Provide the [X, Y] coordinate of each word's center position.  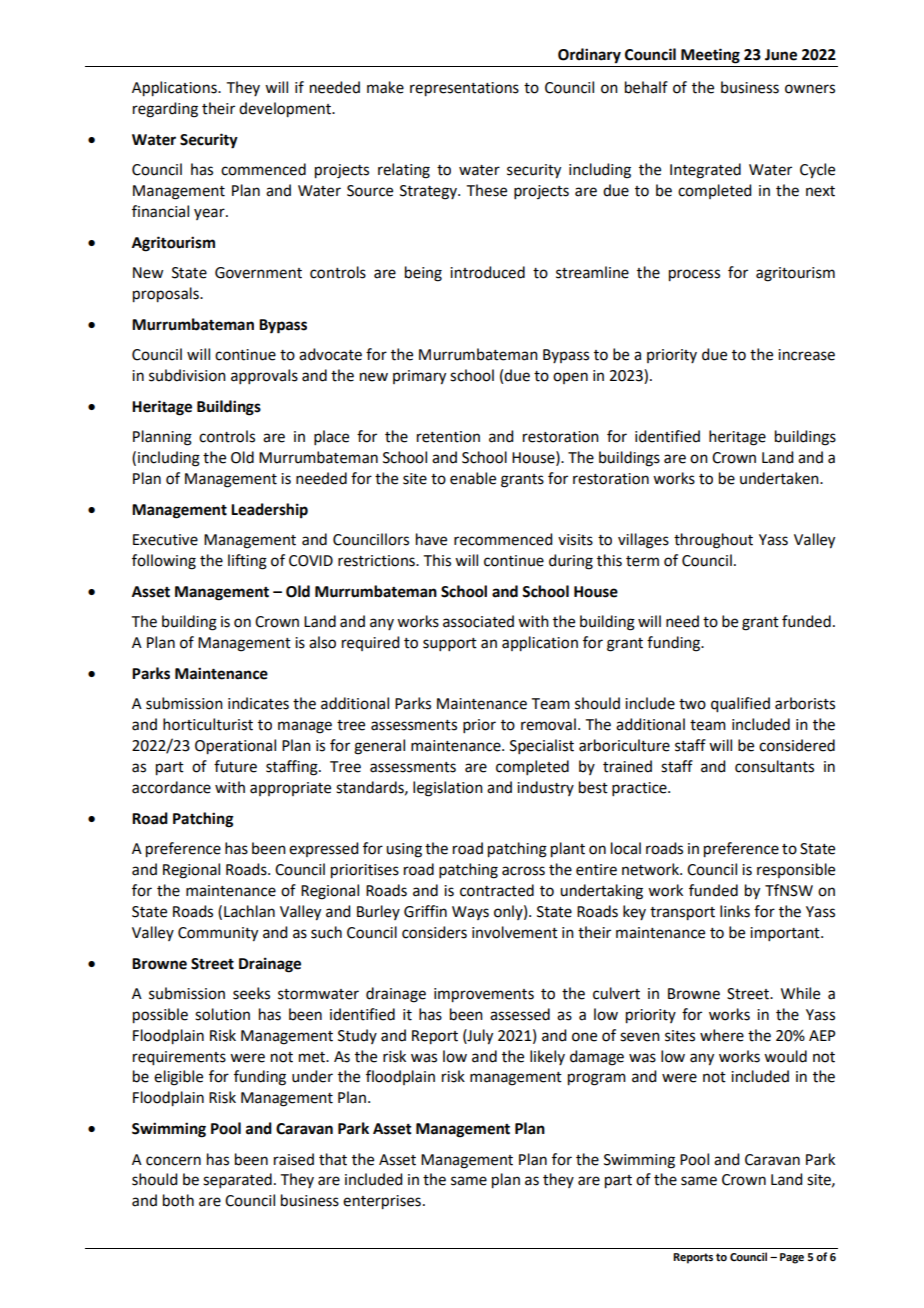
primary [419, 377]
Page [792, 1258]
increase [806, 355]
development [286, 110]
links [735, 911]
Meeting [710, 56]
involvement [515, 932]
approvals [264, 376]
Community [218, 934]
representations [464, 89]
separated [237, 1180]
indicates [258, 703]
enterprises [382, 1202]
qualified [740, 705]
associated [478, 621]
